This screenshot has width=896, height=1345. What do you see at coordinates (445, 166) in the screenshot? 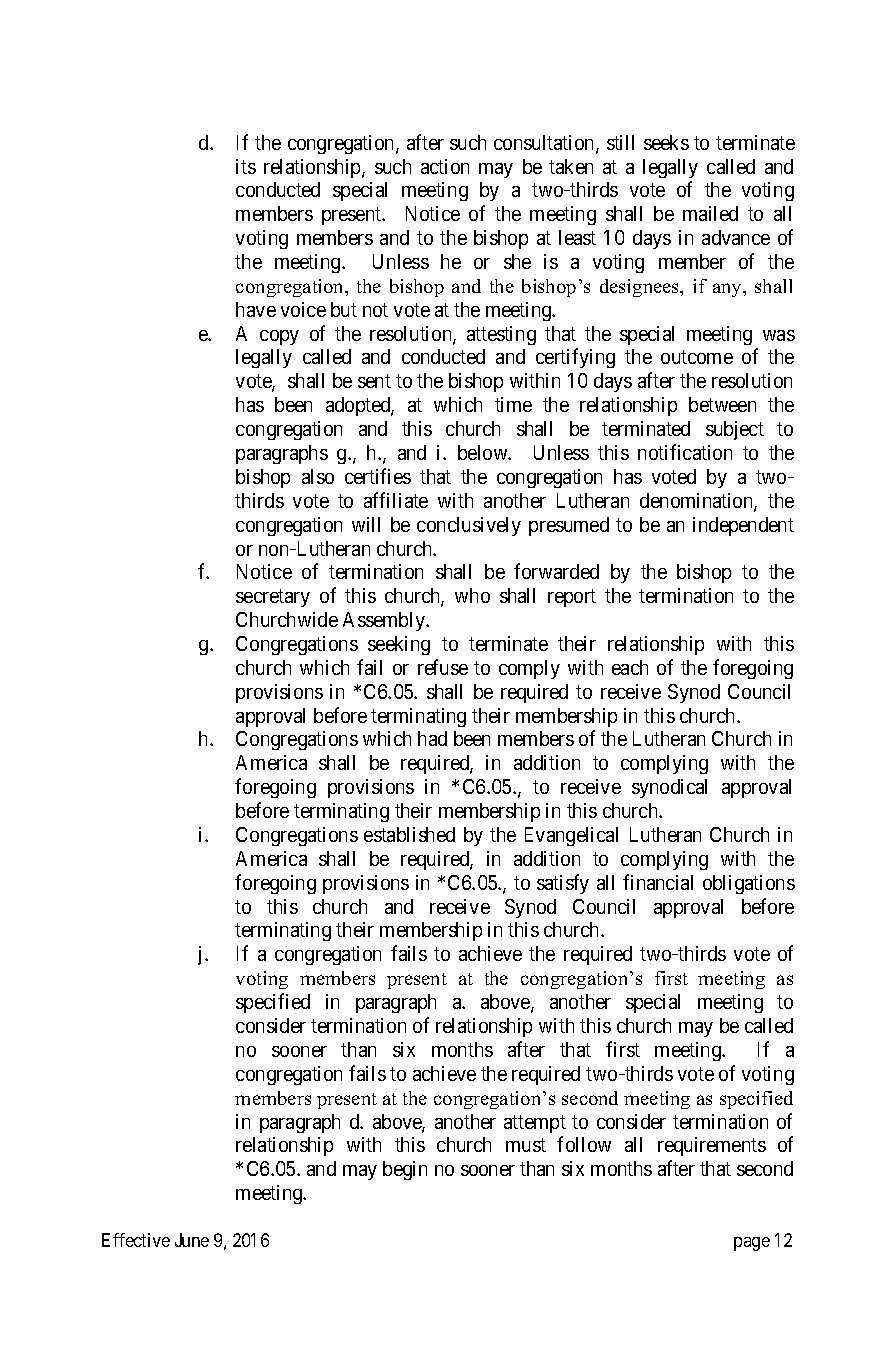
I see `action` at bounding box center [445, 166].
